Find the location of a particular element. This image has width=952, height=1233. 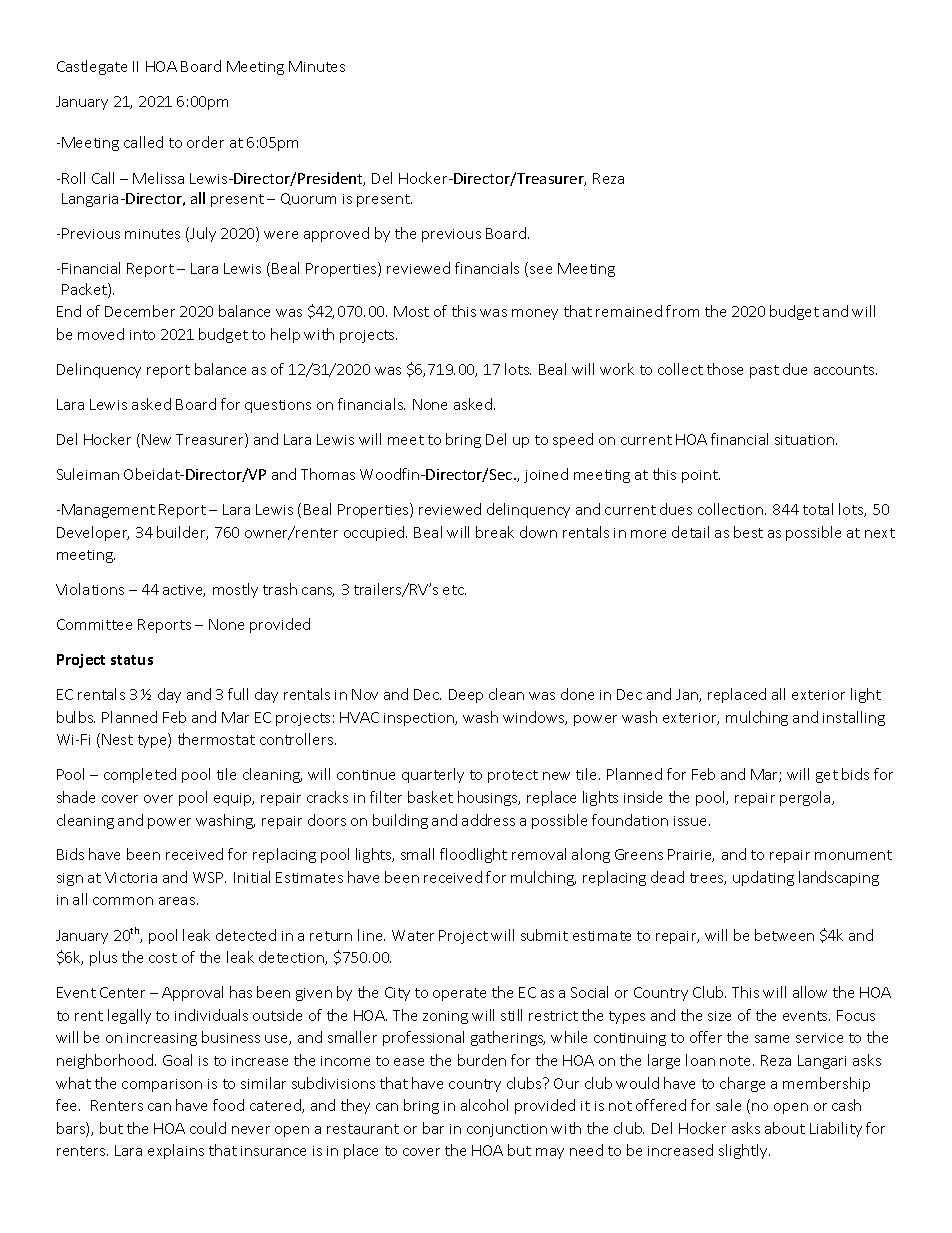

about is located at coordinates (785, 1128).
